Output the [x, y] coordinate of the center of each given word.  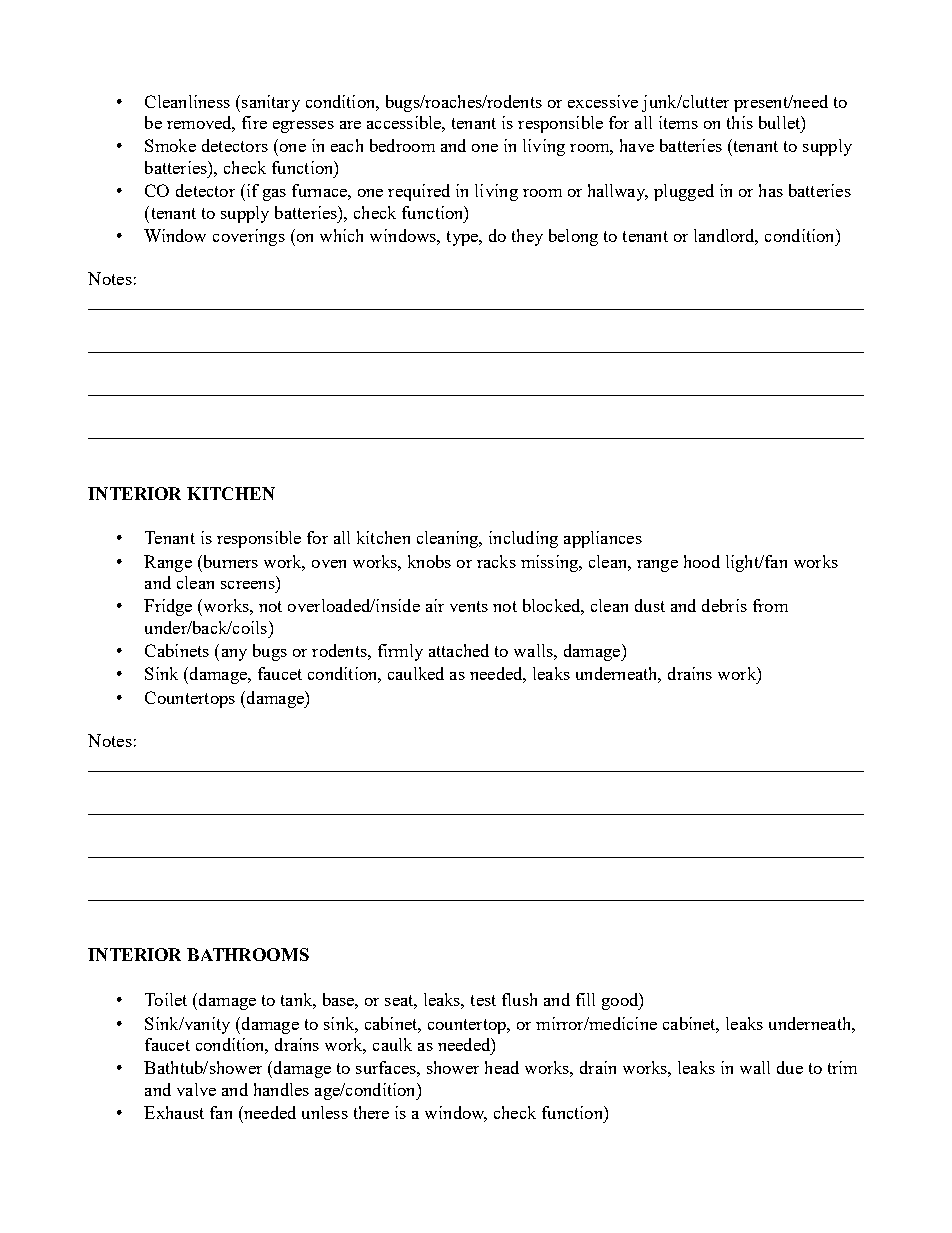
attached [459, 650]
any [234, 655]
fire [254, 122]
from [770, 605]
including [523, 539]
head [502, 1067]
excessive [603, 101]
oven [329, 564]
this [740, 122]
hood [702, 561]
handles [281, 1089]
